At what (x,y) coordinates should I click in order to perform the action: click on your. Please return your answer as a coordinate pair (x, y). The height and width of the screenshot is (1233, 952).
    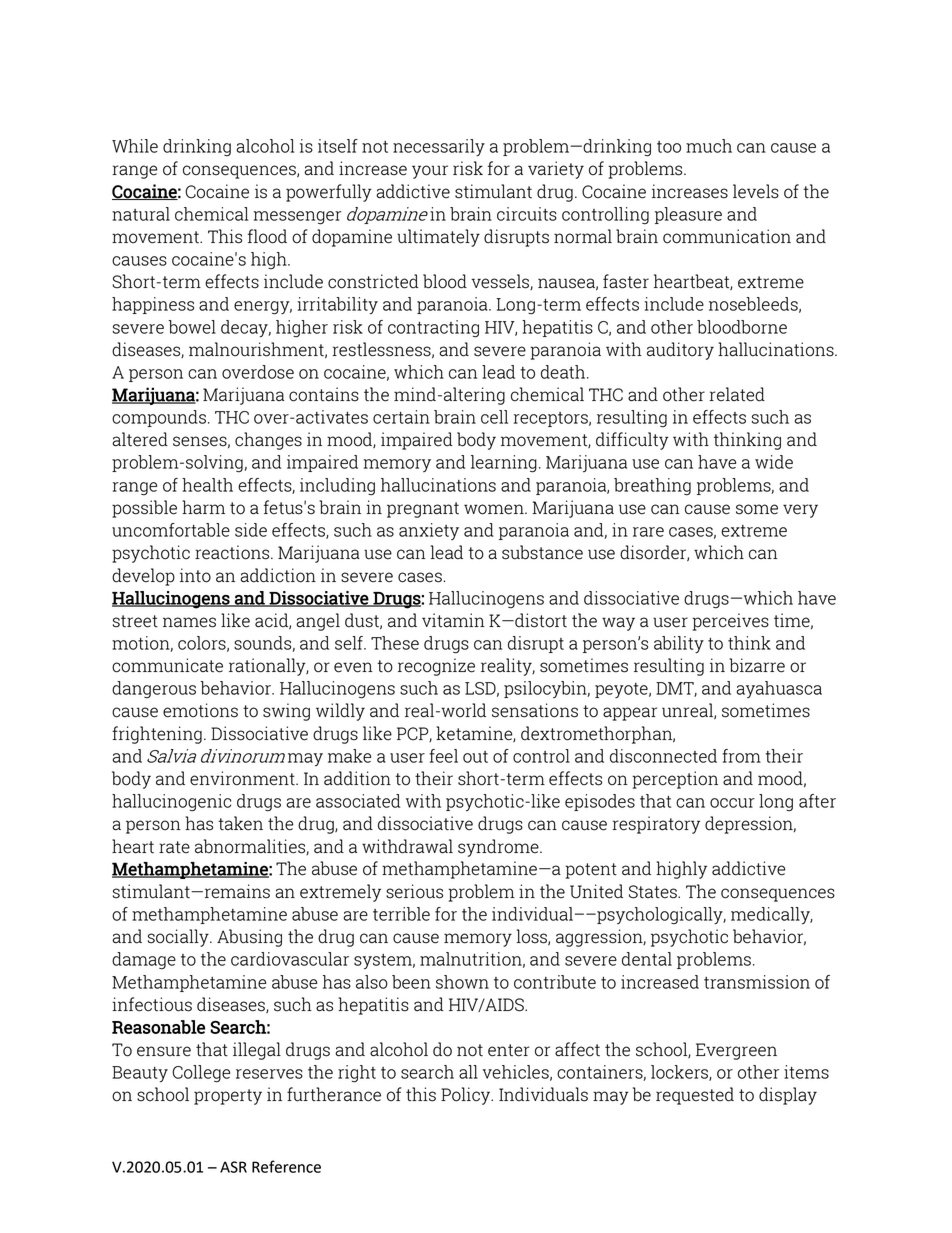
    Looking at the image, I should click on (430, 172).
